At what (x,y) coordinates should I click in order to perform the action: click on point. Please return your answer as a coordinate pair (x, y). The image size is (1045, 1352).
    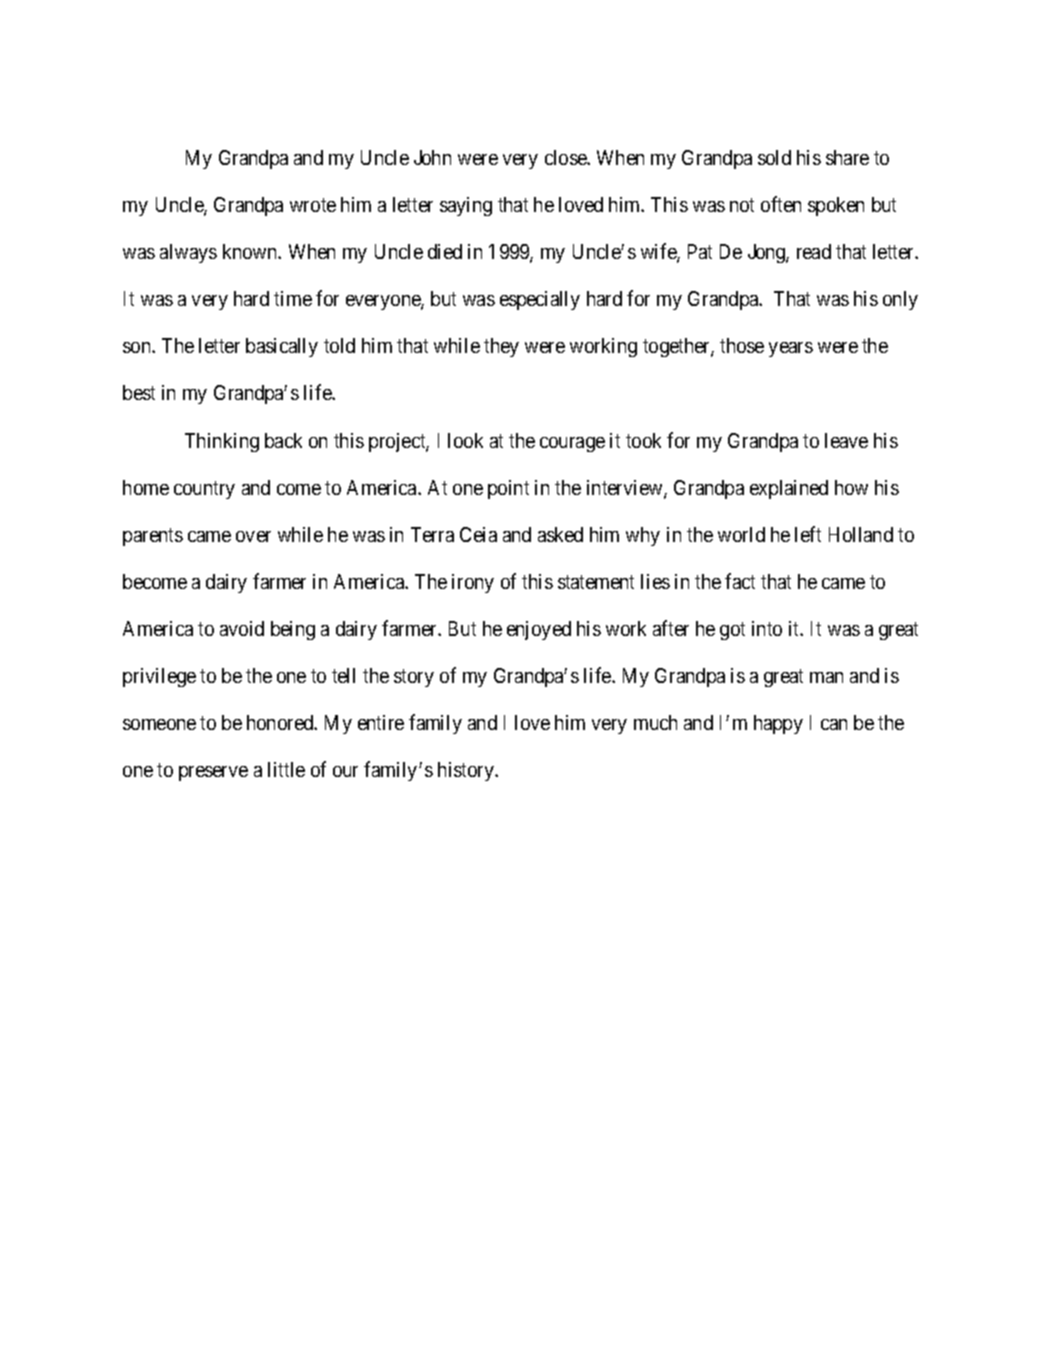
    Looking at the image, I should click on (508, 489).
